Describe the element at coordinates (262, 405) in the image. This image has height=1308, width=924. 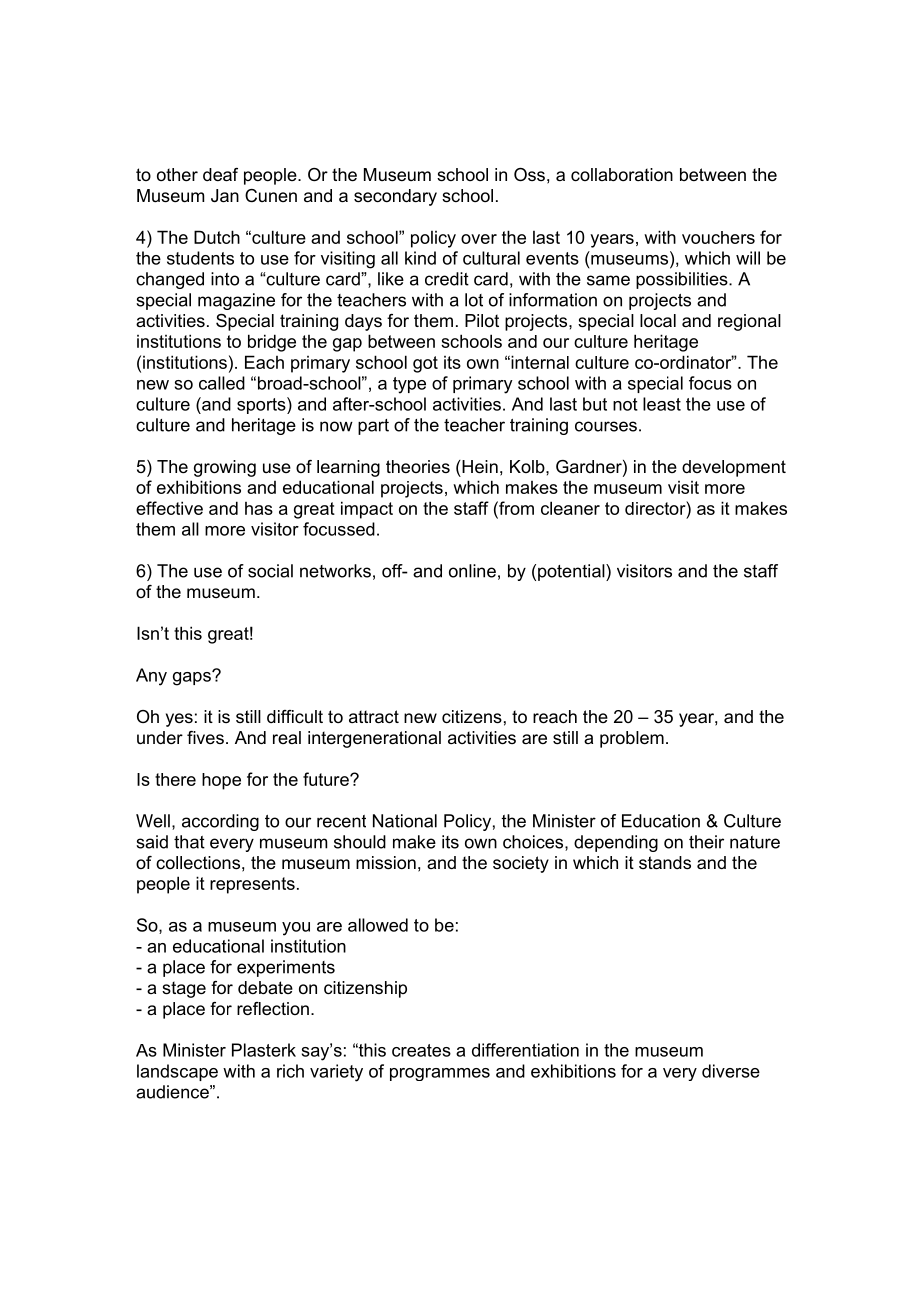
I see `sports` at that location.
